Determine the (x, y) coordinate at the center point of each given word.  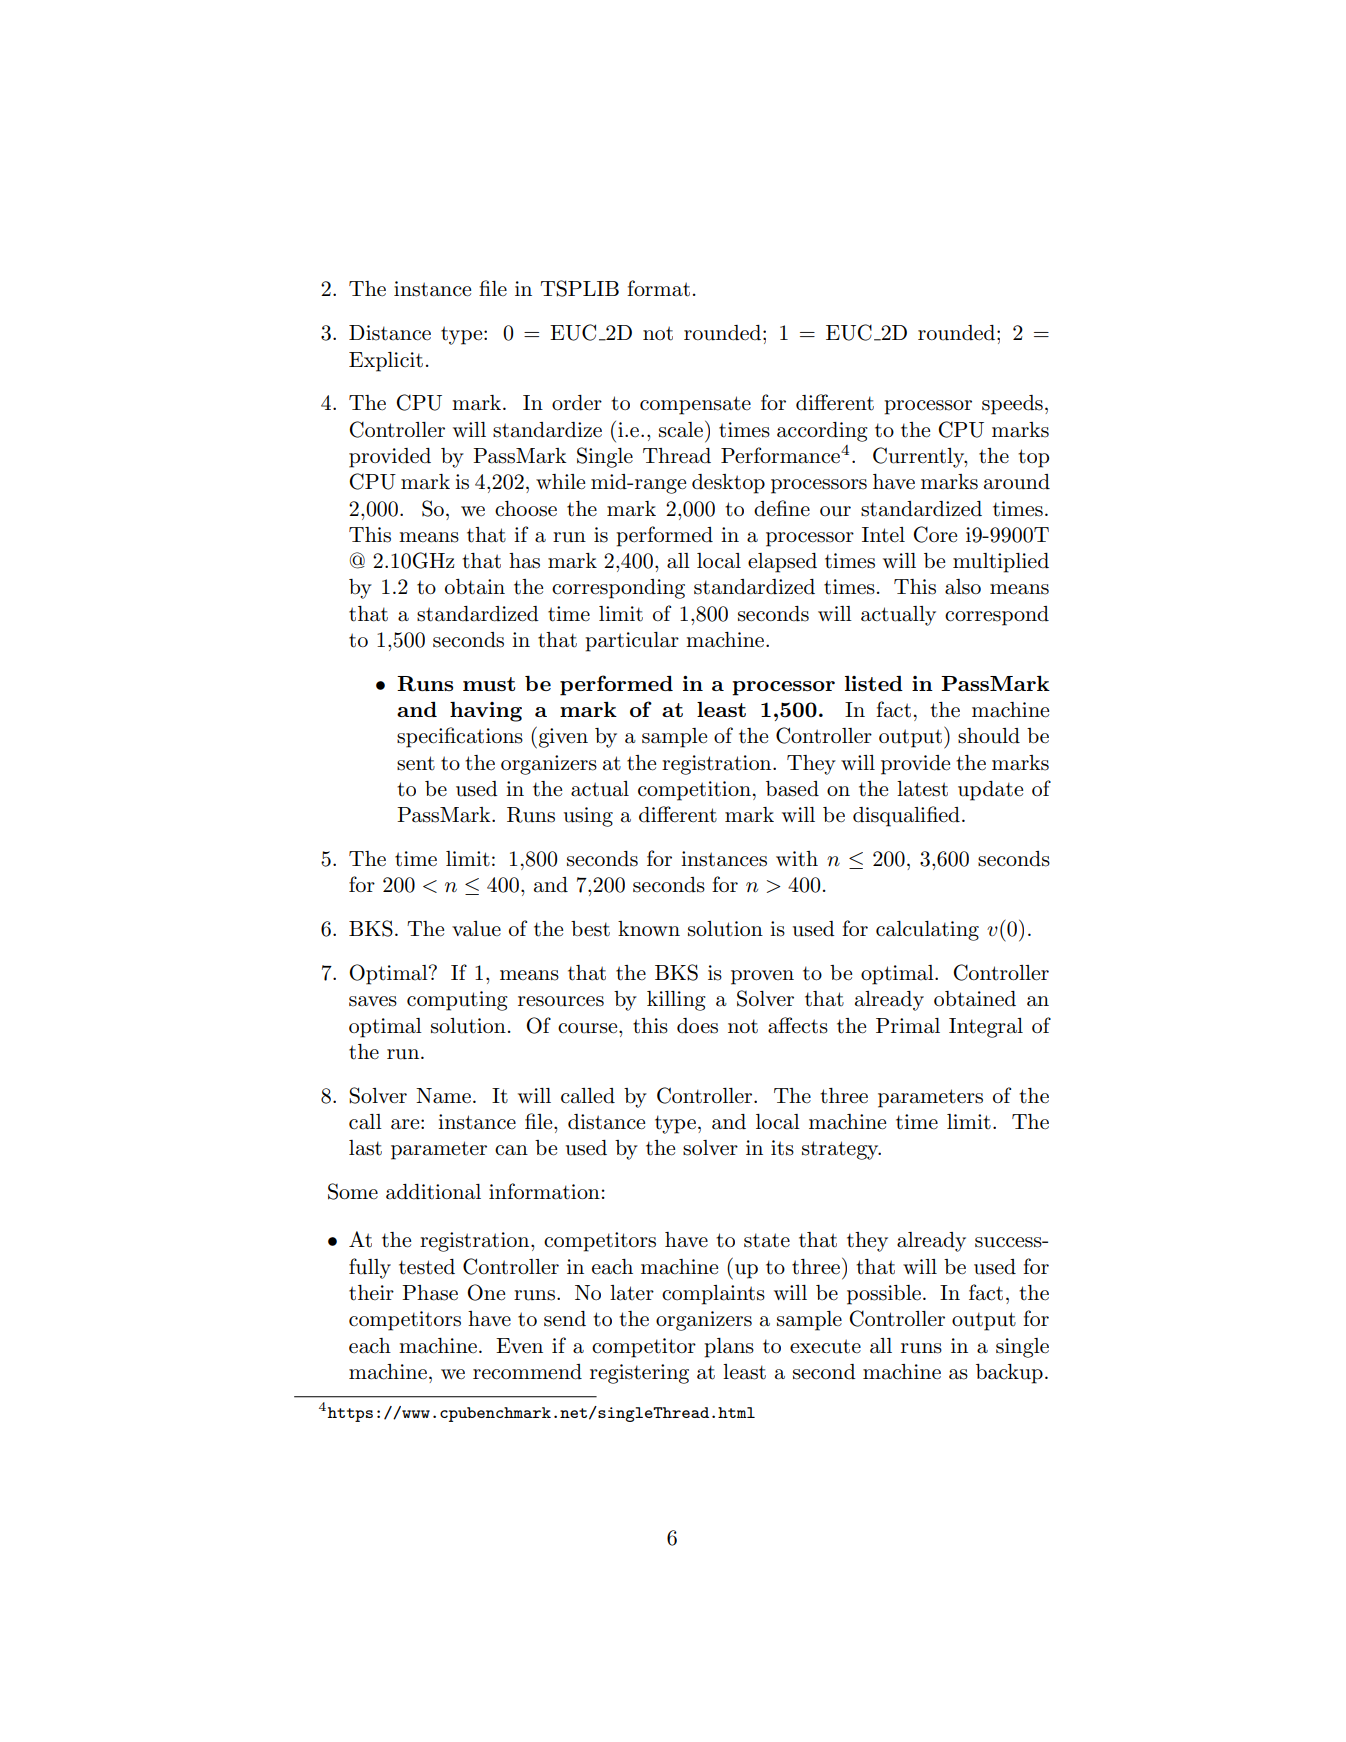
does (697, 1026)
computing (457, 1001)
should (989, 736)
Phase (430, 1293)
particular (632, 642)
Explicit (386, 362)
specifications (460, 737)
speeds (1012, 405)
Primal (908, 1026)
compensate (695, 405)
